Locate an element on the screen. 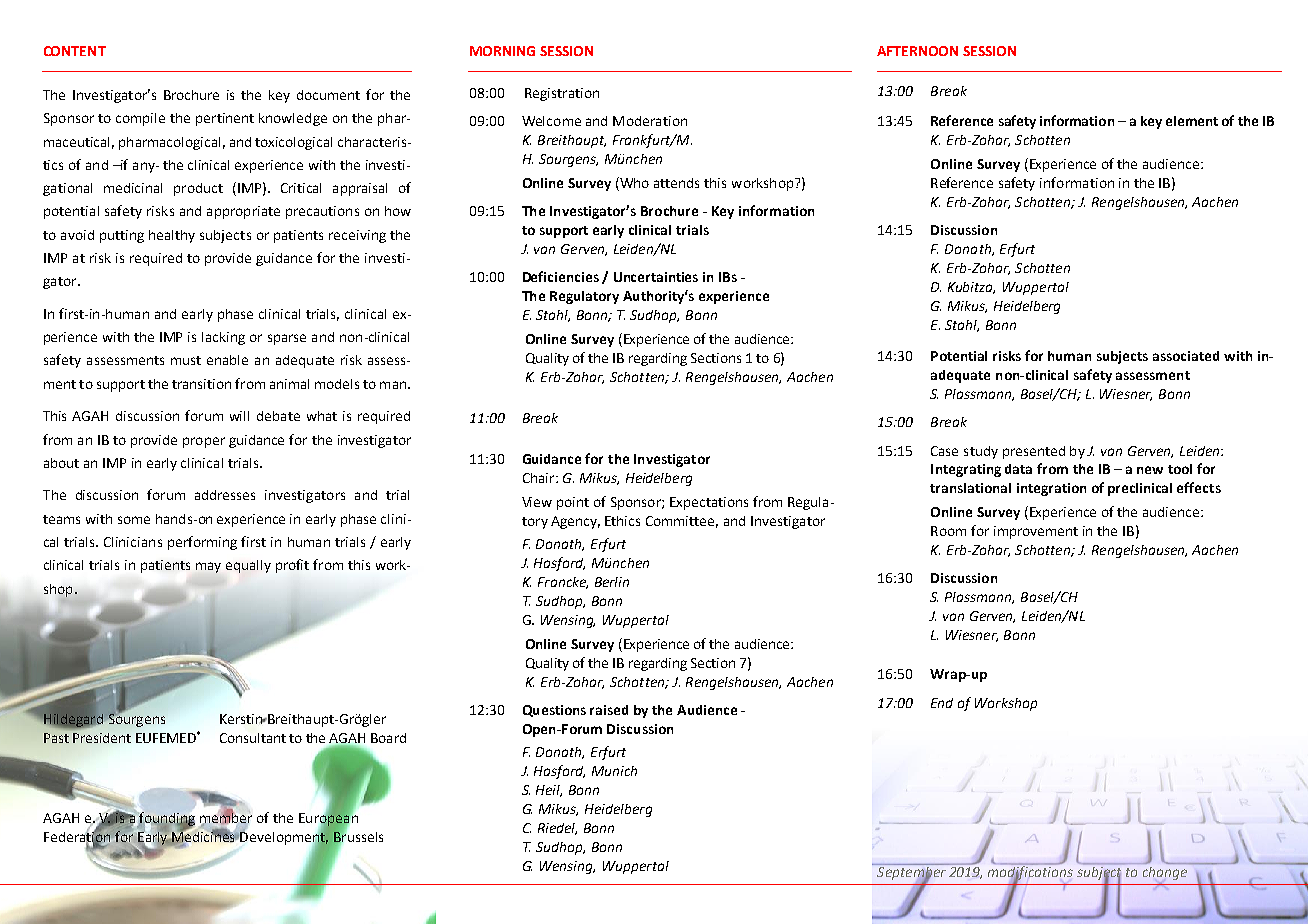  may is located at coordinates (208, 567).
